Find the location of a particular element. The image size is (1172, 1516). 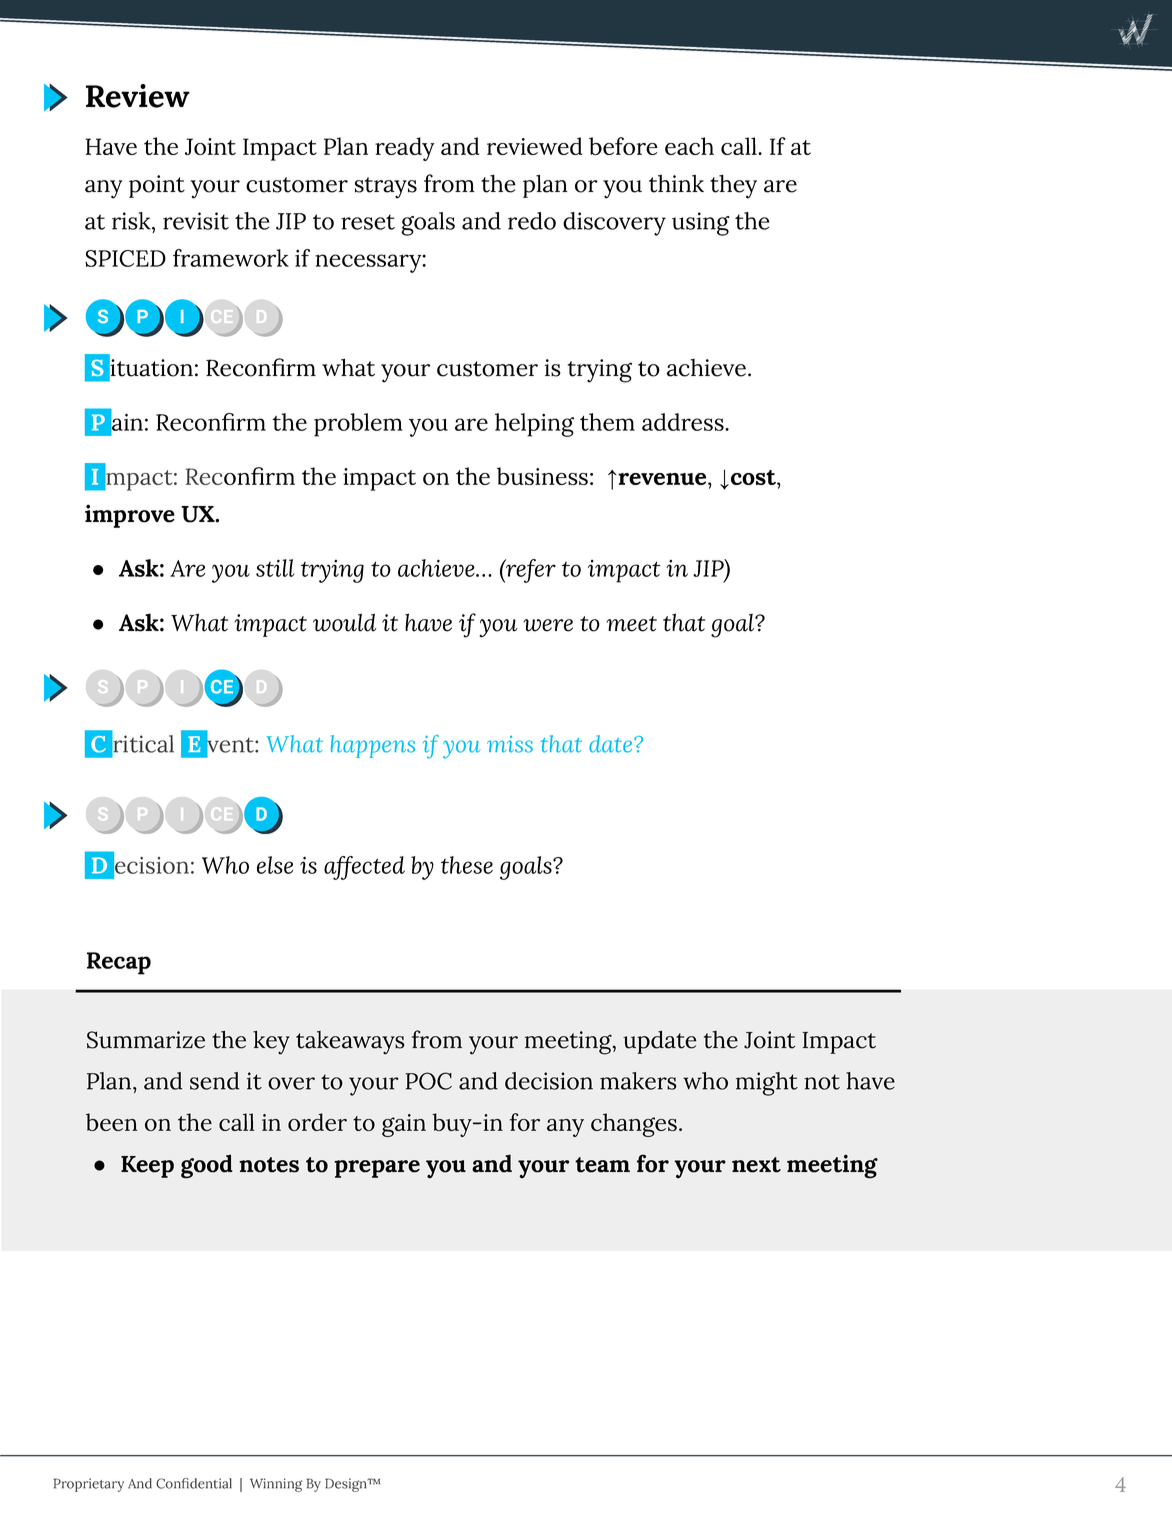

next is located at coordinates (756, 1165).
